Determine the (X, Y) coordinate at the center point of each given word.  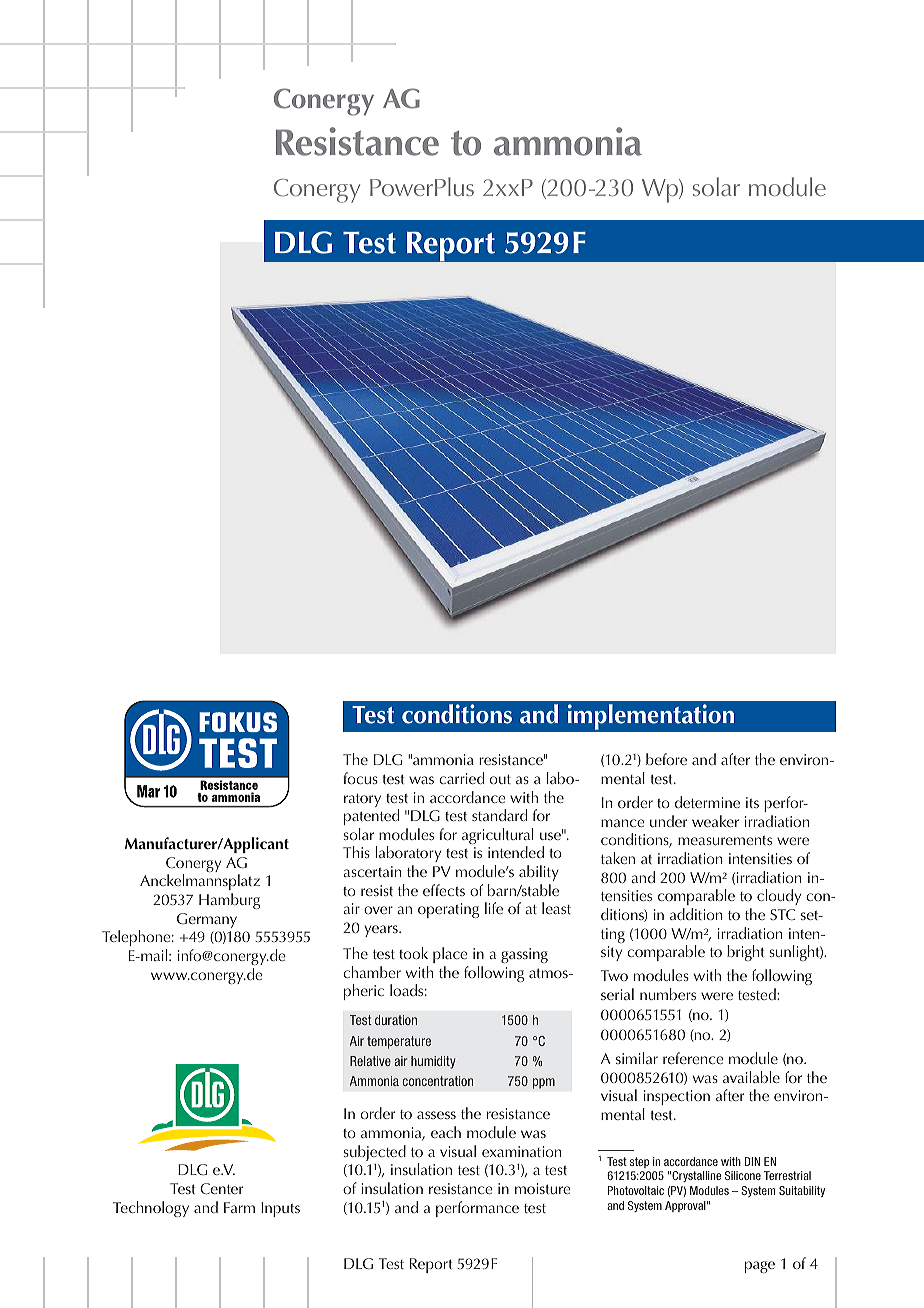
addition (696, 914)
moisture (543, 1188)
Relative (370, 1061)
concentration (437, 1081)
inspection (677, 1097)
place (450, 955)
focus (360, 778)
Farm (239, 1207)
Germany (207, 920)
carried (461, 778)
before (666, 759)
